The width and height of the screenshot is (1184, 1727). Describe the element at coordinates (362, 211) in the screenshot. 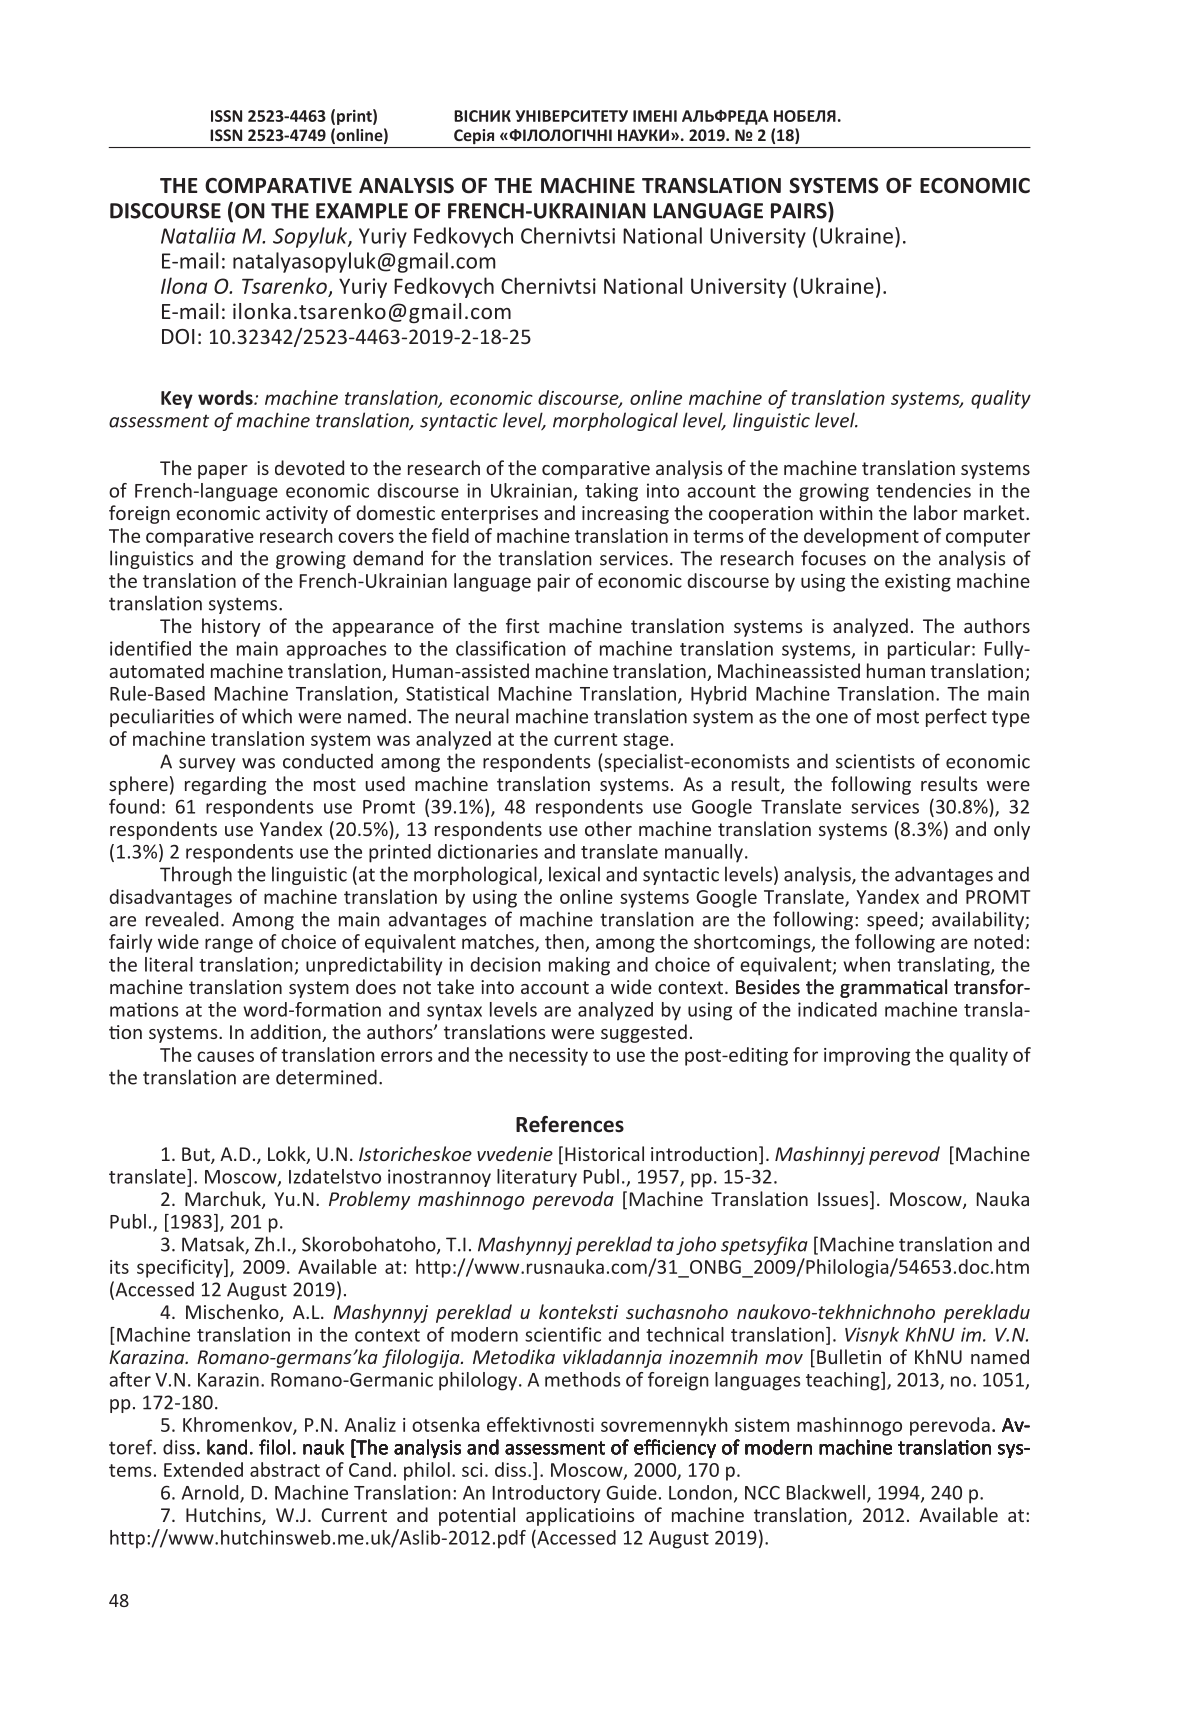

I see `EXAMPLE` at that location.
